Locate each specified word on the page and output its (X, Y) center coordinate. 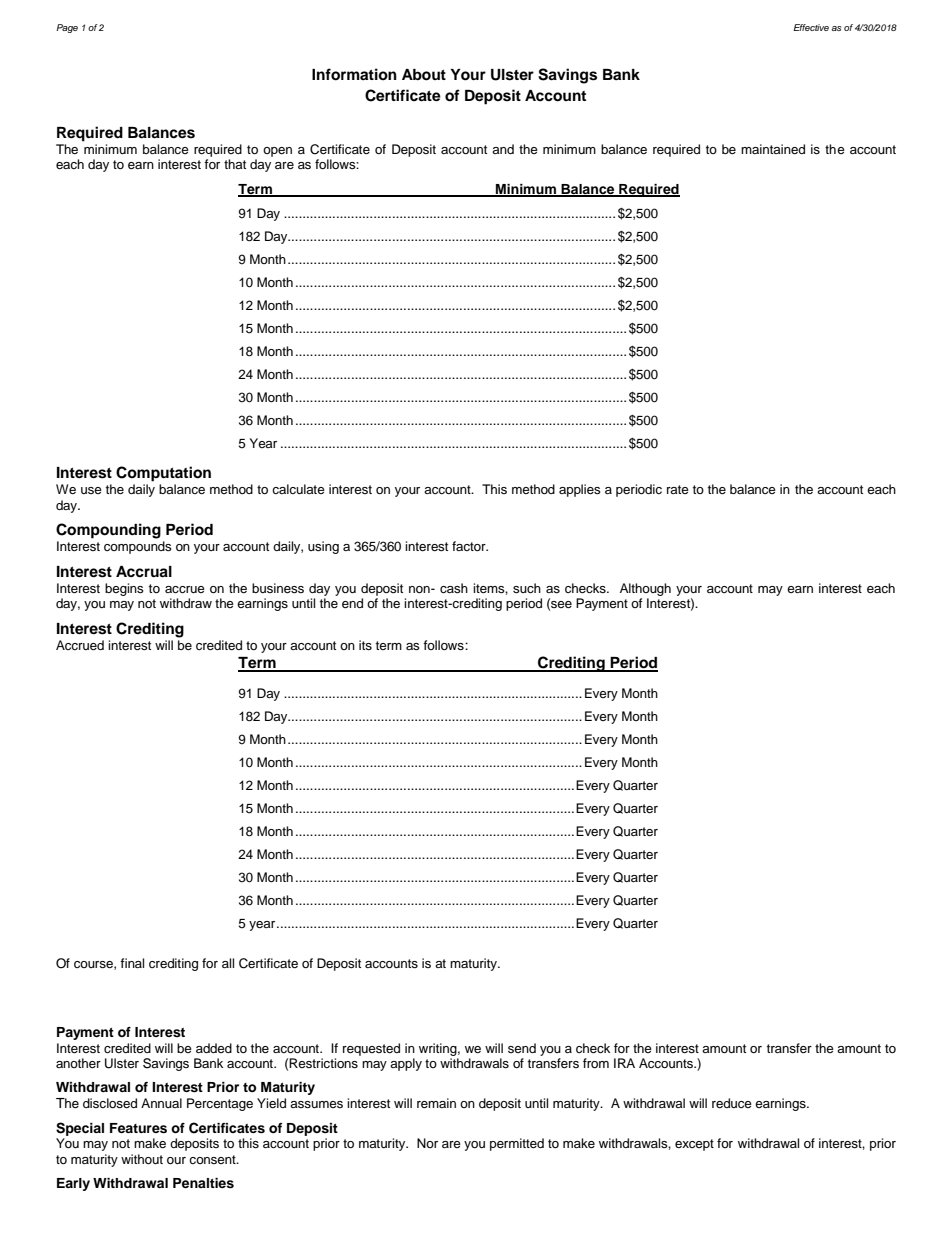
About (424, 75)
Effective (811, 27)
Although (645, 589)
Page (67, 28)
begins (124, 589)
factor (470, 546)
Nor (427, 1143)
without (142, 1159)
